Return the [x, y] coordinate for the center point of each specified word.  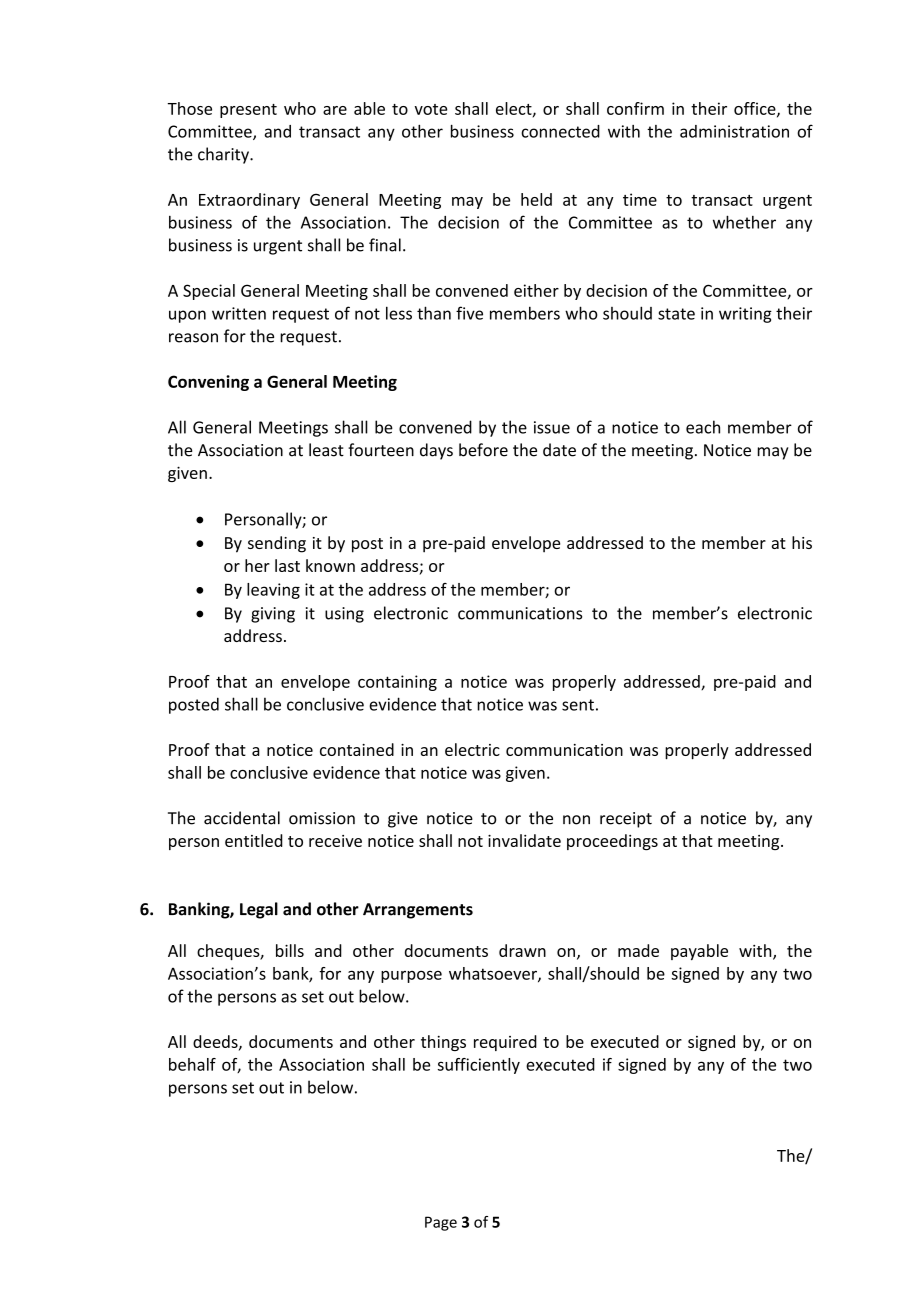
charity [224, 155]
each [703, 427]
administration [734, 131]
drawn [522, 950]
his [802, 542]
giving [273, 615]
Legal [259, 910]
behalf [192, 1064]
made [638, 950]
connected [560, 131]
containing [397, 683]
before [483, 450]
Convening [208, 383]
